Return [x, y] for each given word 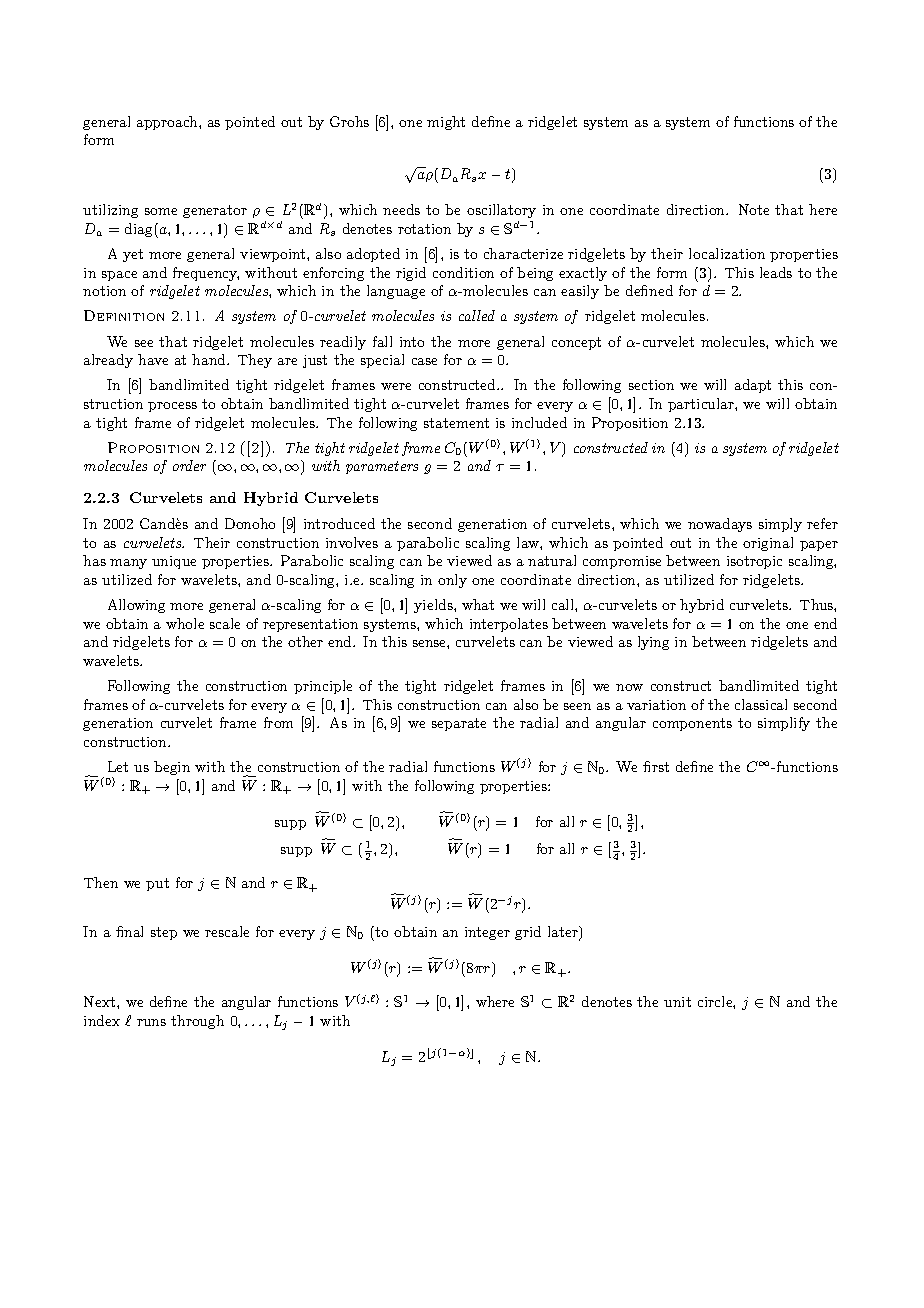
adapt [753, 386]
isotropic [754, 562]
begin [172, 768]
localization [727, 253]
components [692, 724]
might [446, 123]
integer [487, 933]
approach [168, 123]
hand [210, 359]
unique [174, 562]
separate [459, 724]
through [197, 1022]
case [424, 361]
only [452, 581]
